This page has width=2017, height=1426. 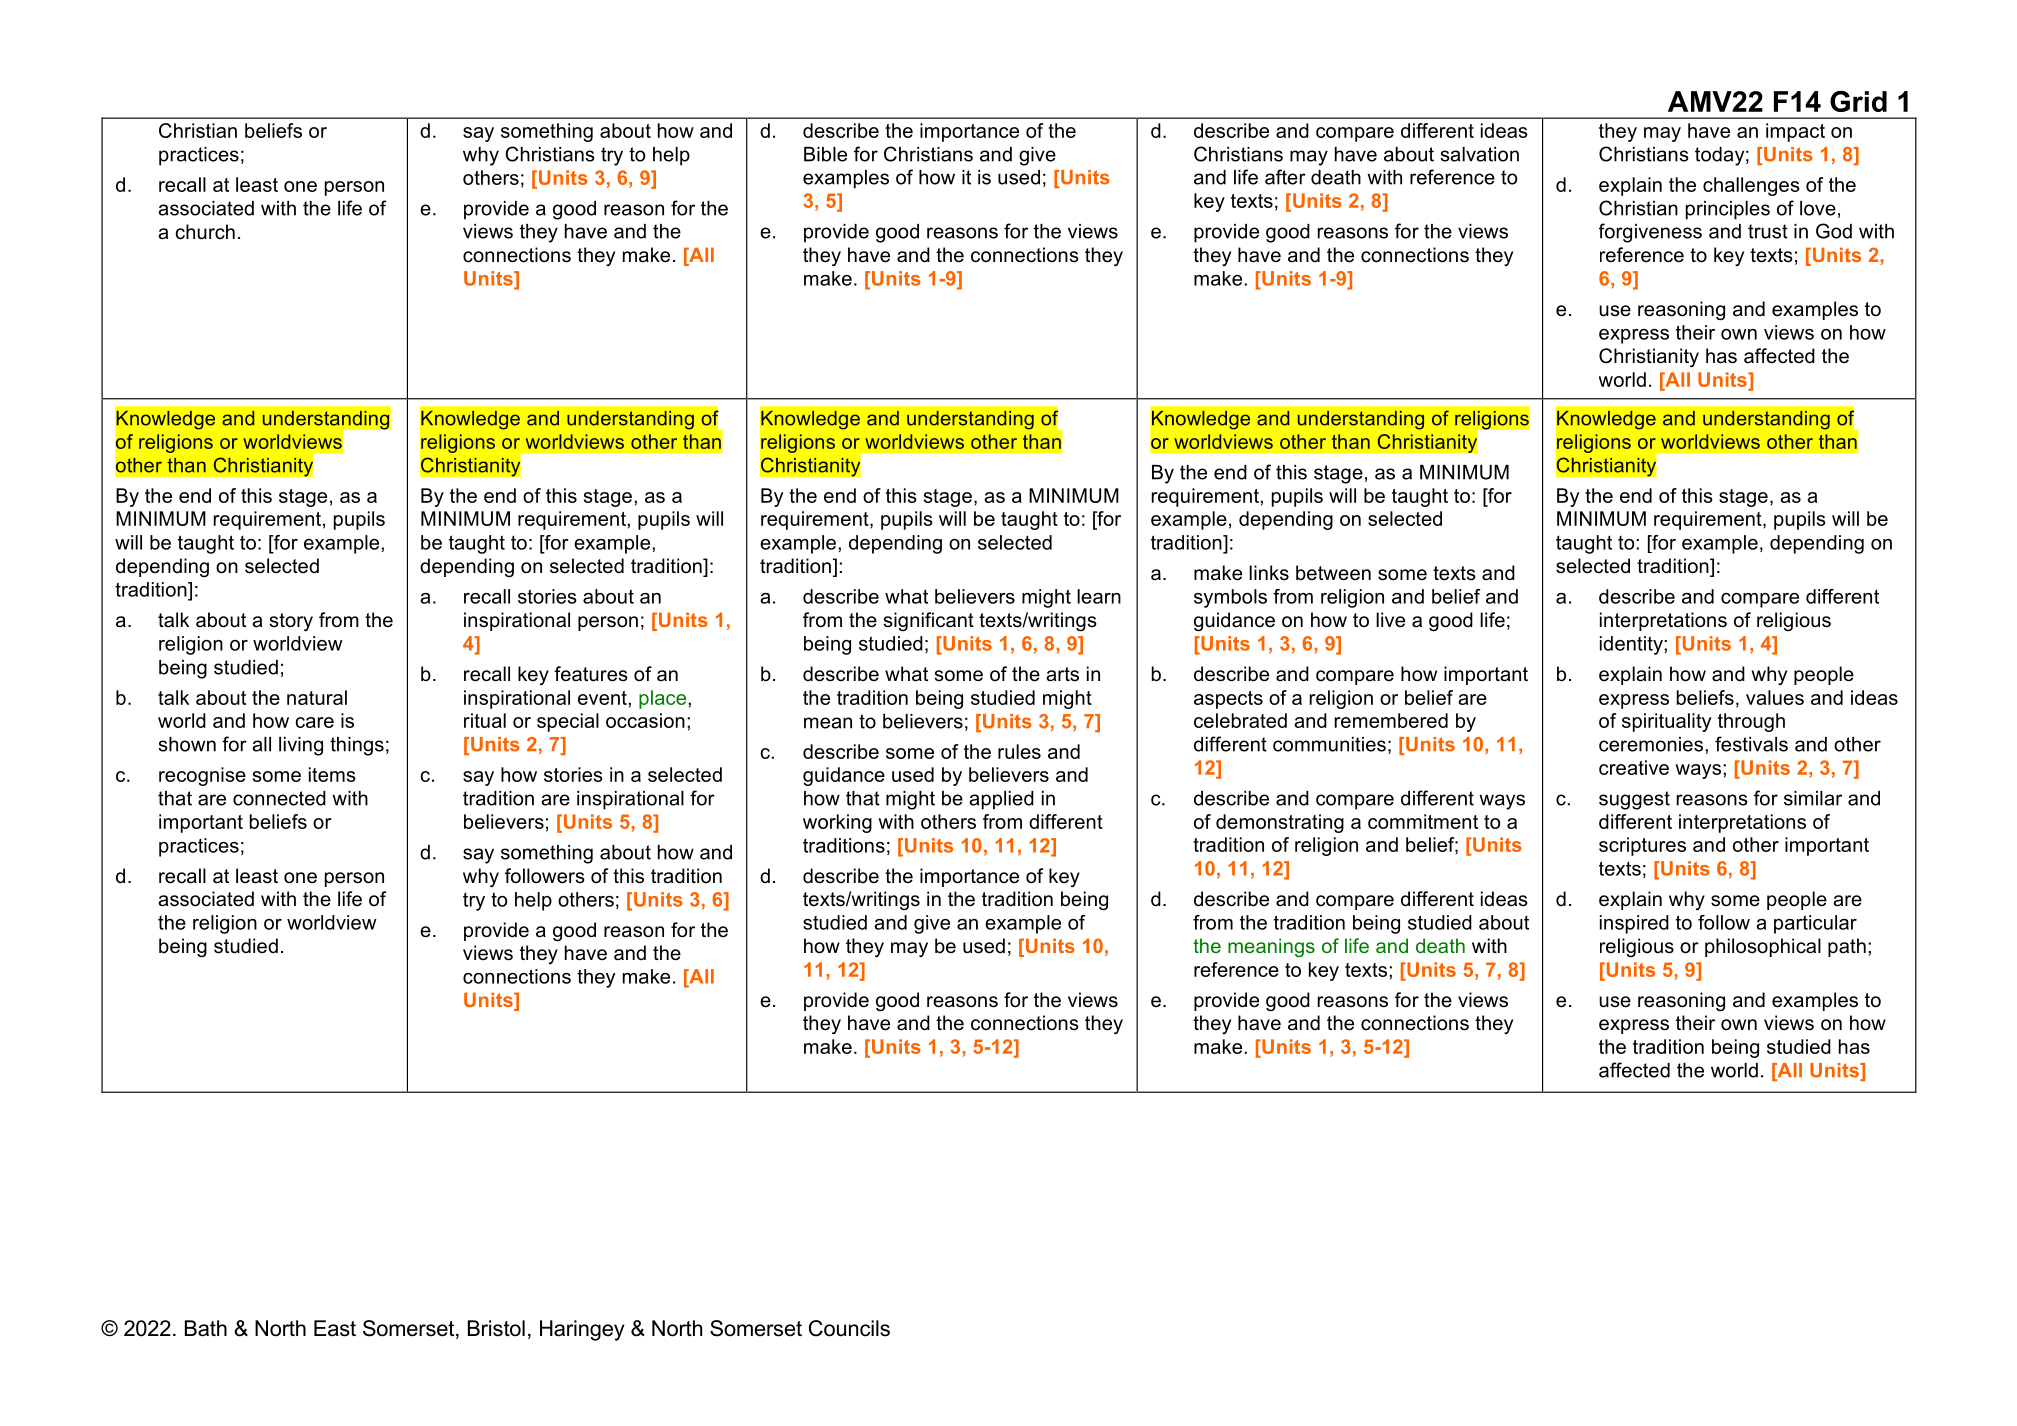 What do you see at coordinates (837, 823) in the page?
I see `working` at bounding box center [837, 823].
